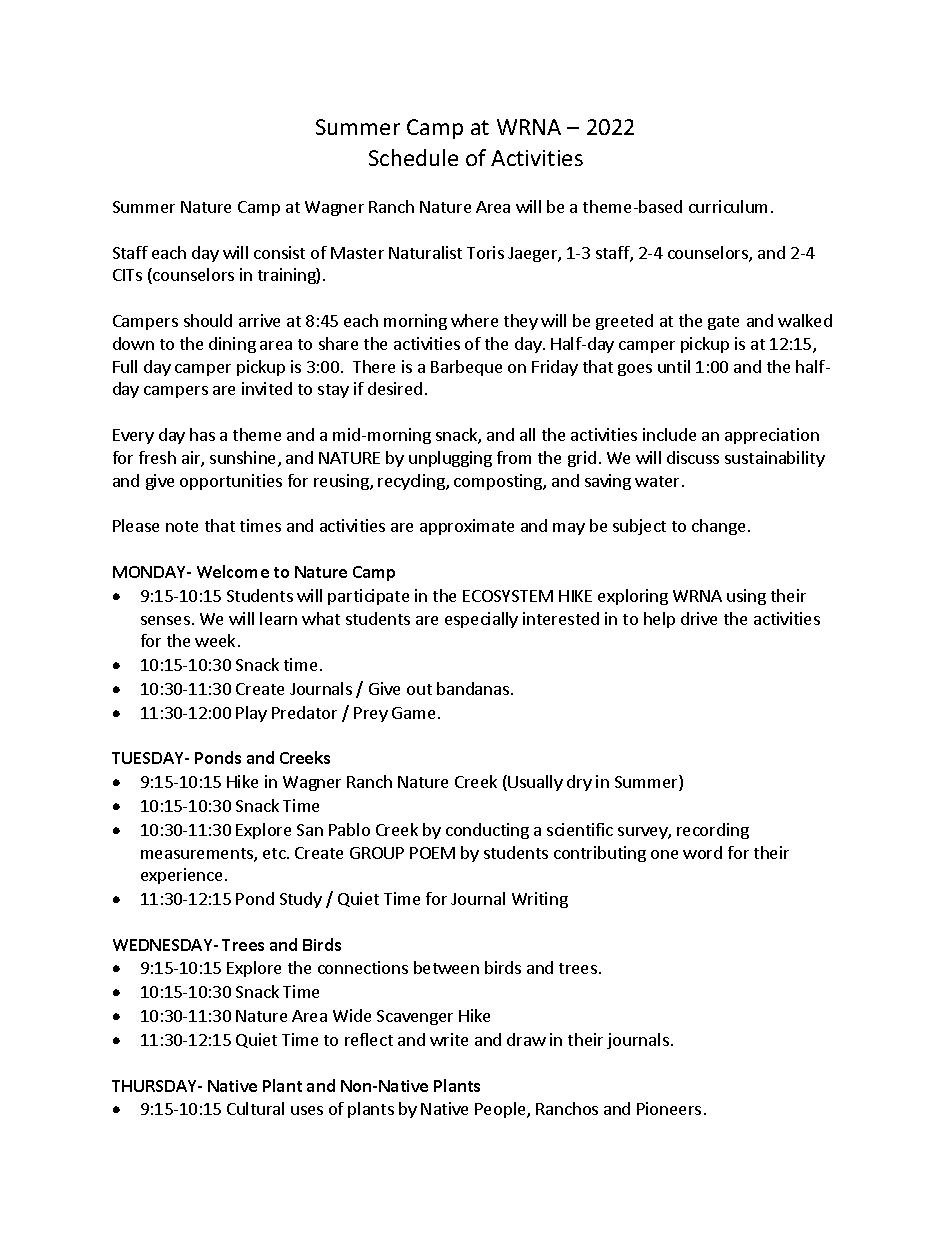  What do you see at coordinates (413, 157) in the screenshot?
I see `Schedule` at bounding box center [413, 157].
